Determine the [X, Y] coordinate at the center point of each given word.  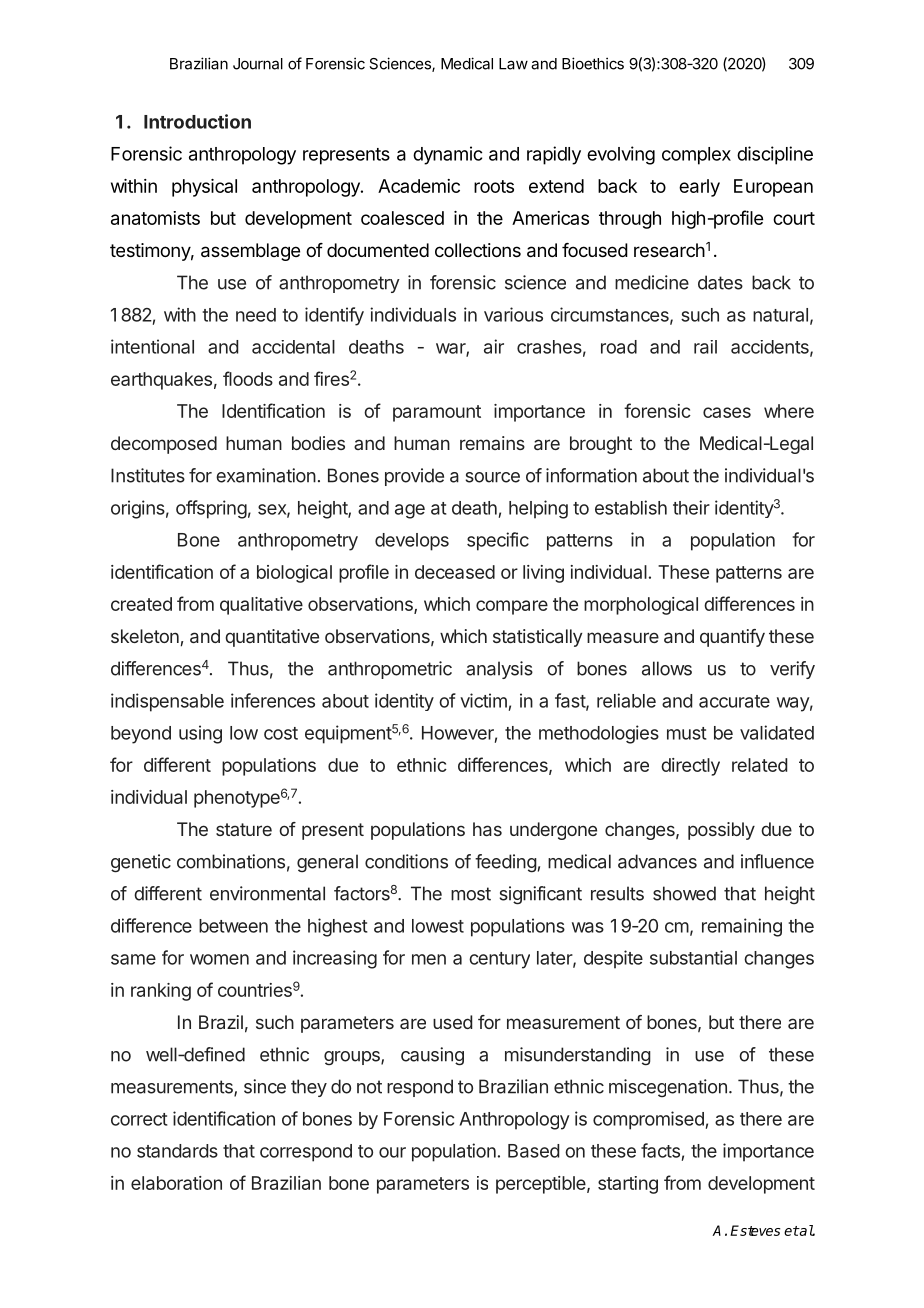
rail [705, 347]
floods [248, 378]
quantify [732, 638]
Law [513, 64]
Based [533, 1151]
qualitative [261, 606]
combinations [231, 861]
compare [512, 607]
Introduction [197, 121]
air [494, 346]
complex [696, 156]
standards [177, 1151]
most [471, 894]
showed [684, 893]
